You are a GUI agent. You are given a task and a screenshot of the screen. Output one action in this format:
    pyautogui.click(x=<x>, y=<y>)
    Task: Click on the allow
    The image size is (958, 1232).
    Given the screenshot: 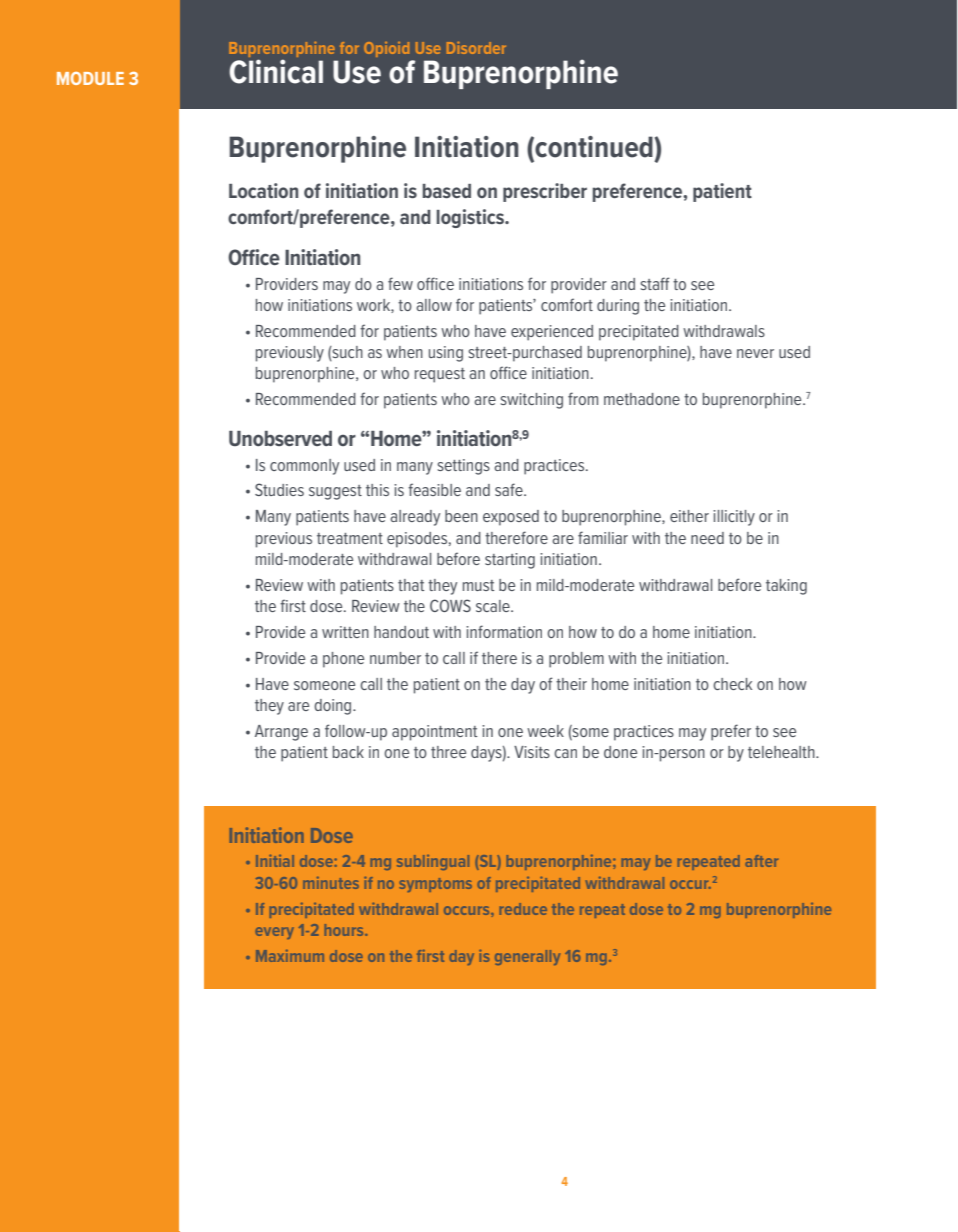 What is the action you would take?
    pyautogui.click(x=434, y=305)
